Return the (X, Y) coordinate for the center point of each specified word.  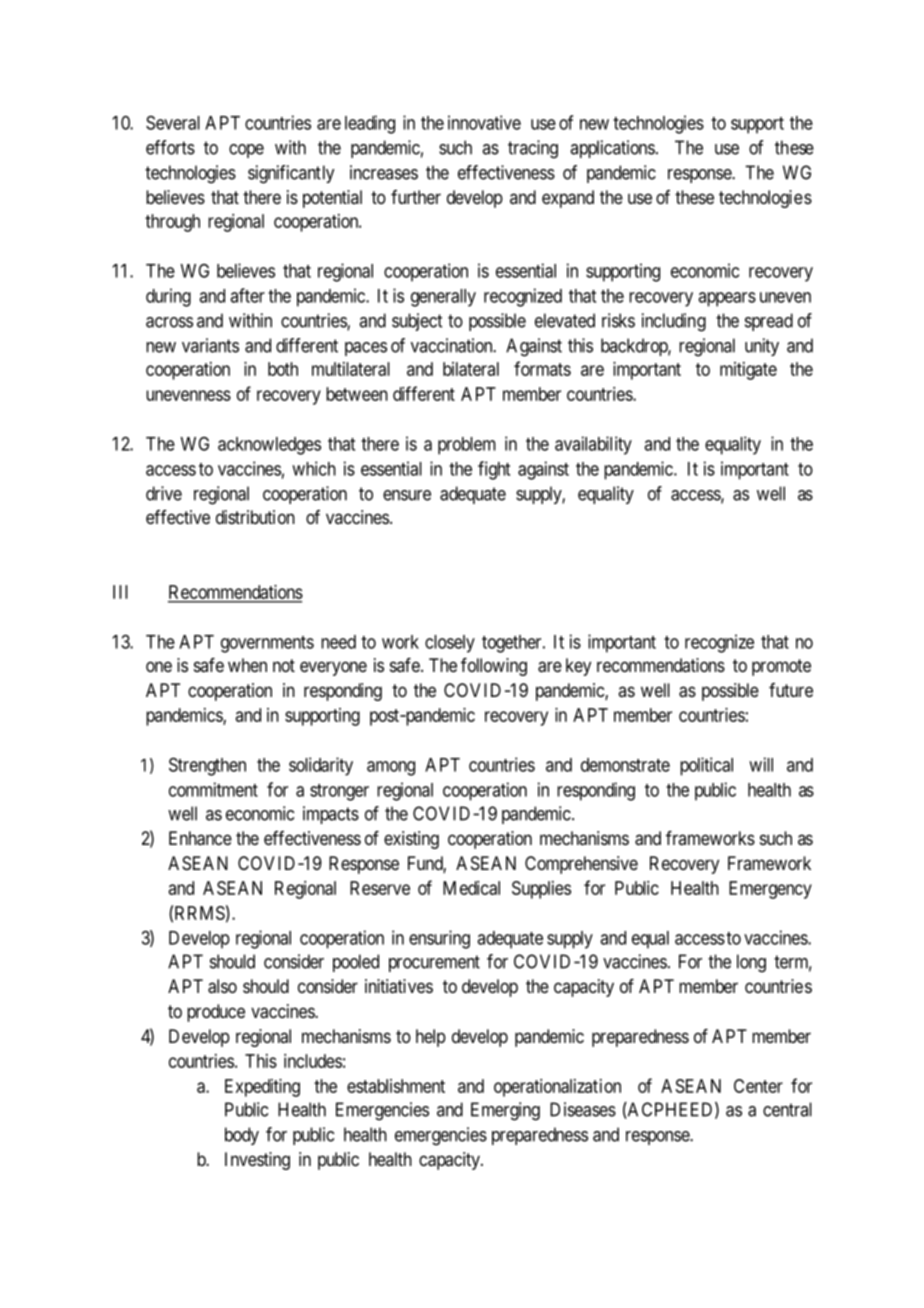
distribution (255, 517)
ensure (407, 495)
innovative (484, 122)
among (391, 768)
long (751, 963)
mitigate (748, 371)
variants (210, 345)
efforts (170, 147)
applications (612, 149)
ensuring (439, 939)
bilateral (471, 369)
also (222, 986)
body (242, 1136)
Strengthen (207, 766)
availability (593, 445)
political (706, 766)
